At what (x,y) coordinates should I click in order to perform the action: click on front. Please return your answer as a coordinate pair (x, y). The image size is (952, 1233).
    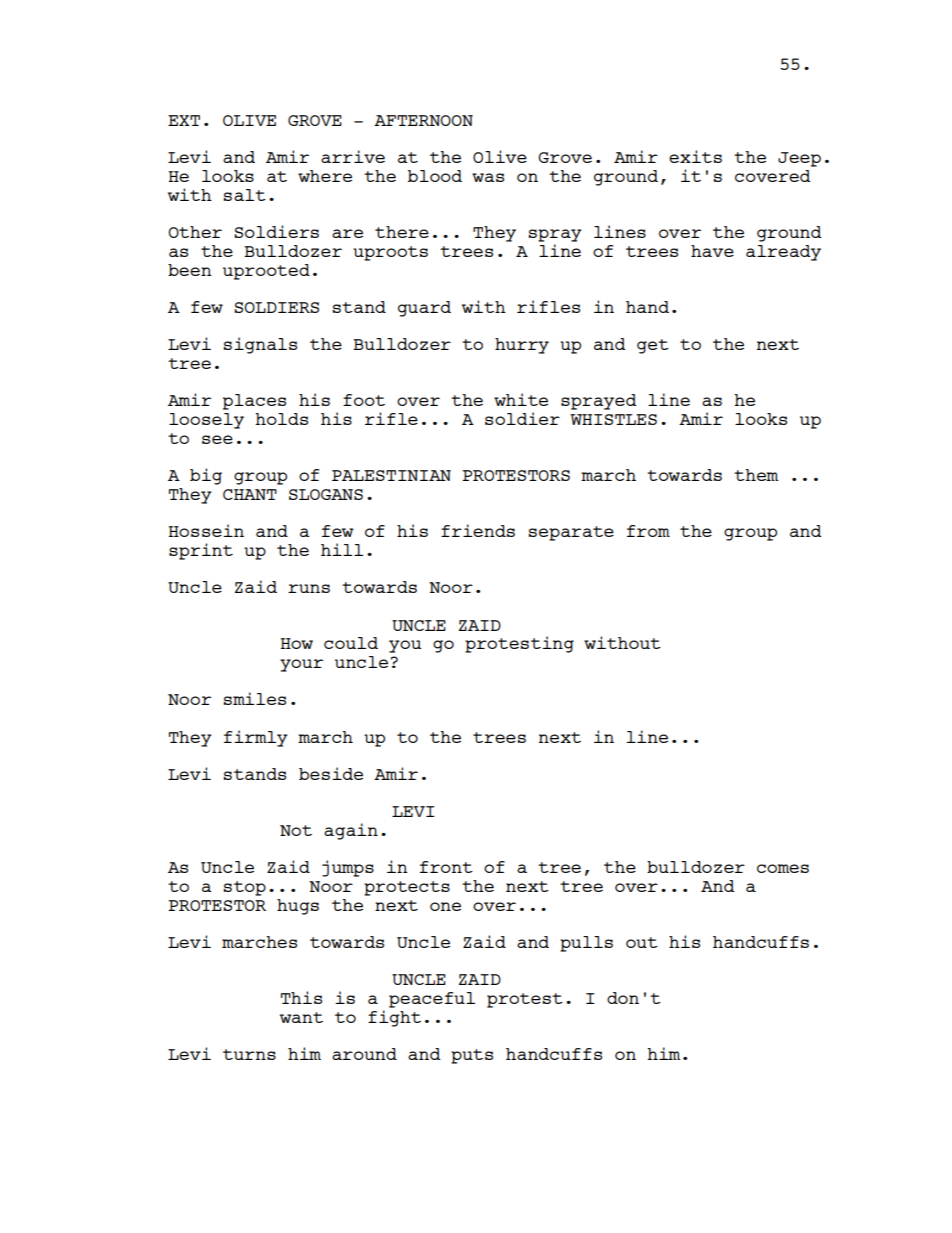
    Looking at the image, I should click on (446, 867).
